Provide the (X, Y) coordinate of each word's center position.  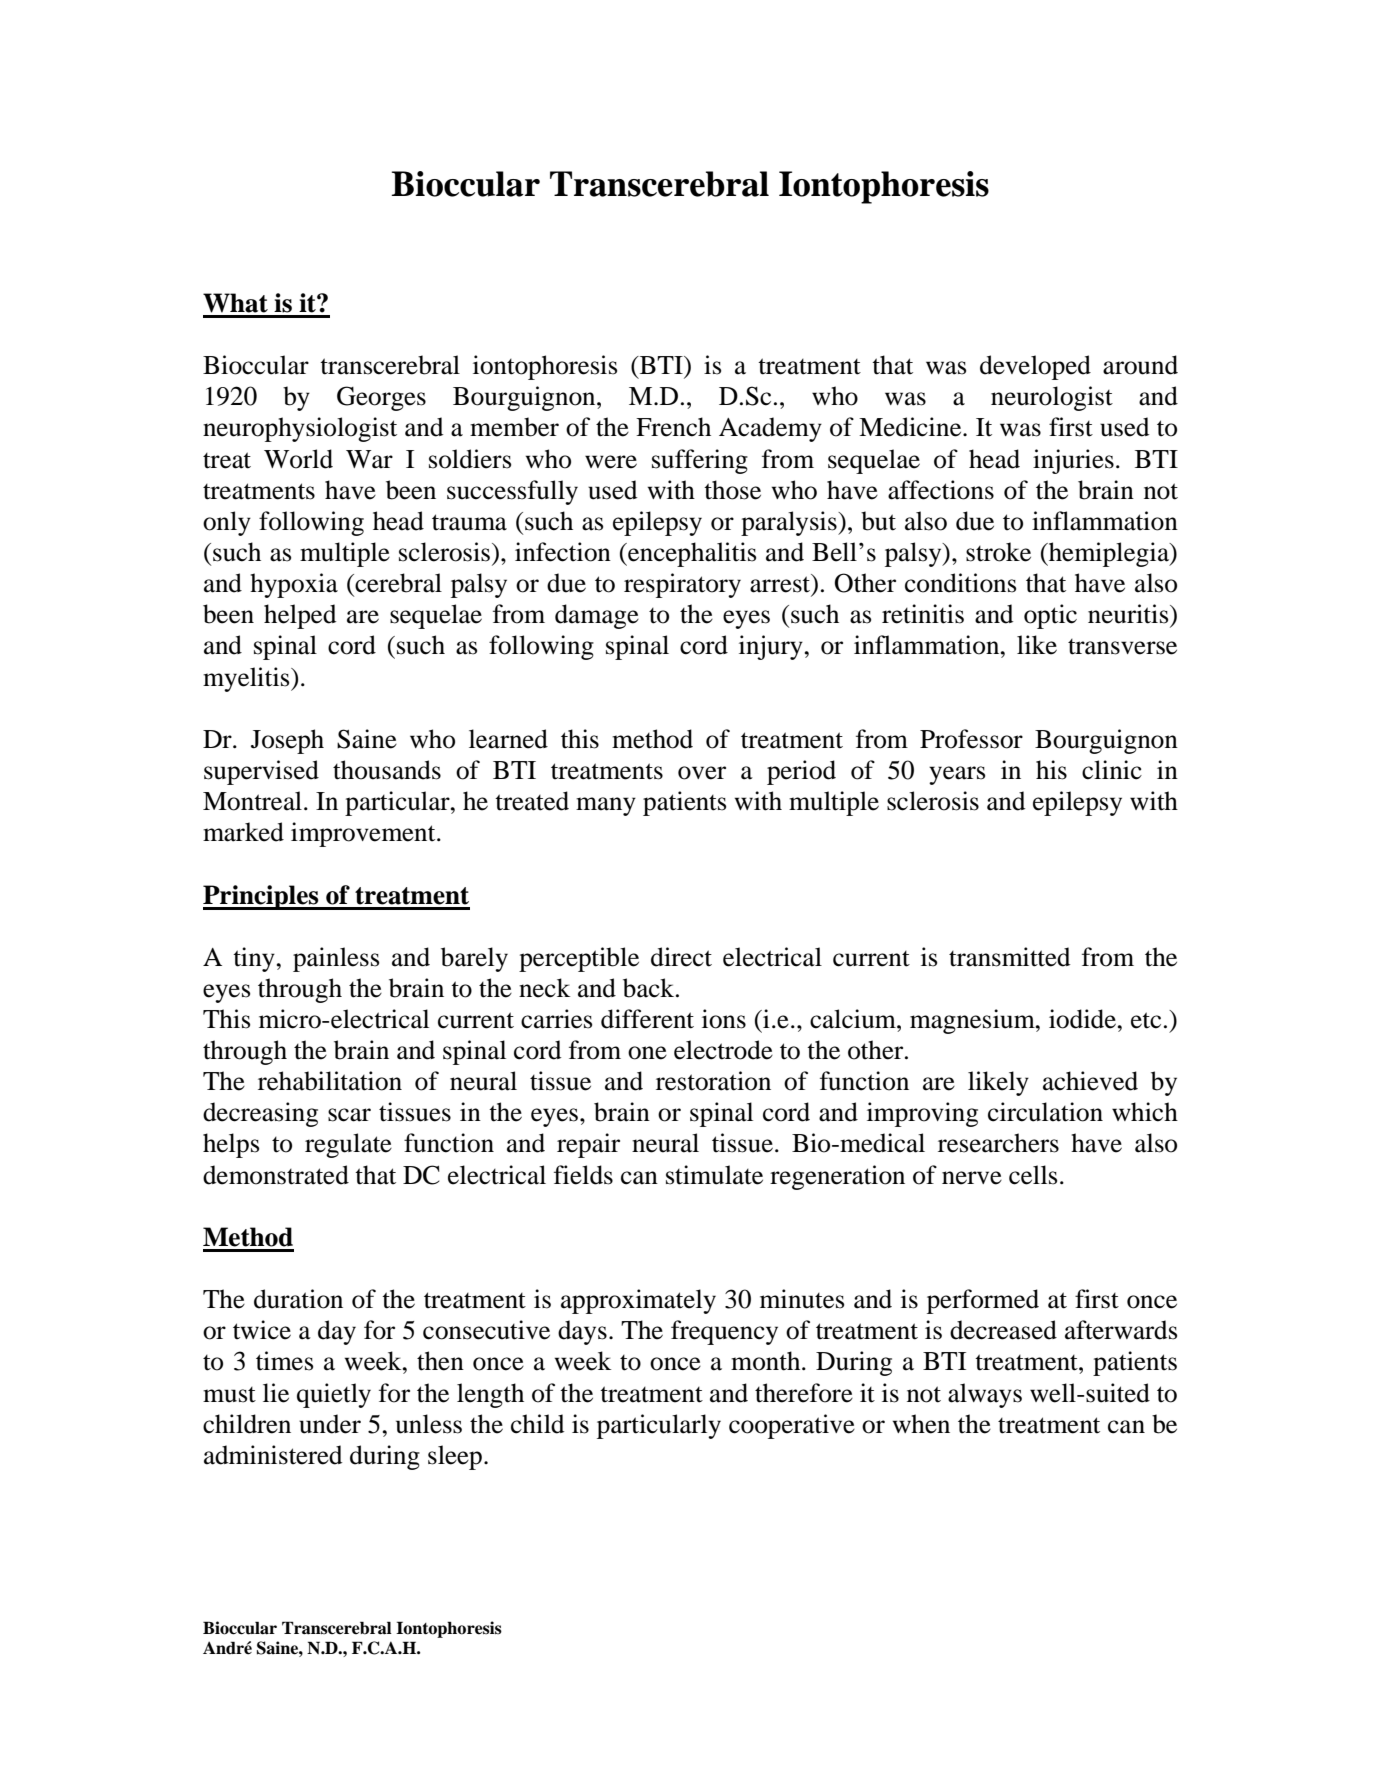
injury (772, 647)
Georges (381, 398)
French (673, 427)
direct (681, 957)
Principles (262, 897)
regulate (348, 1145)
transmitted (1009, 957)
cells (1033, 1175)
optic (1050, 616)
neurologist (1052, 398)
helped (300, 616)
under (330, 1424)
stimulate (714, 1175)
